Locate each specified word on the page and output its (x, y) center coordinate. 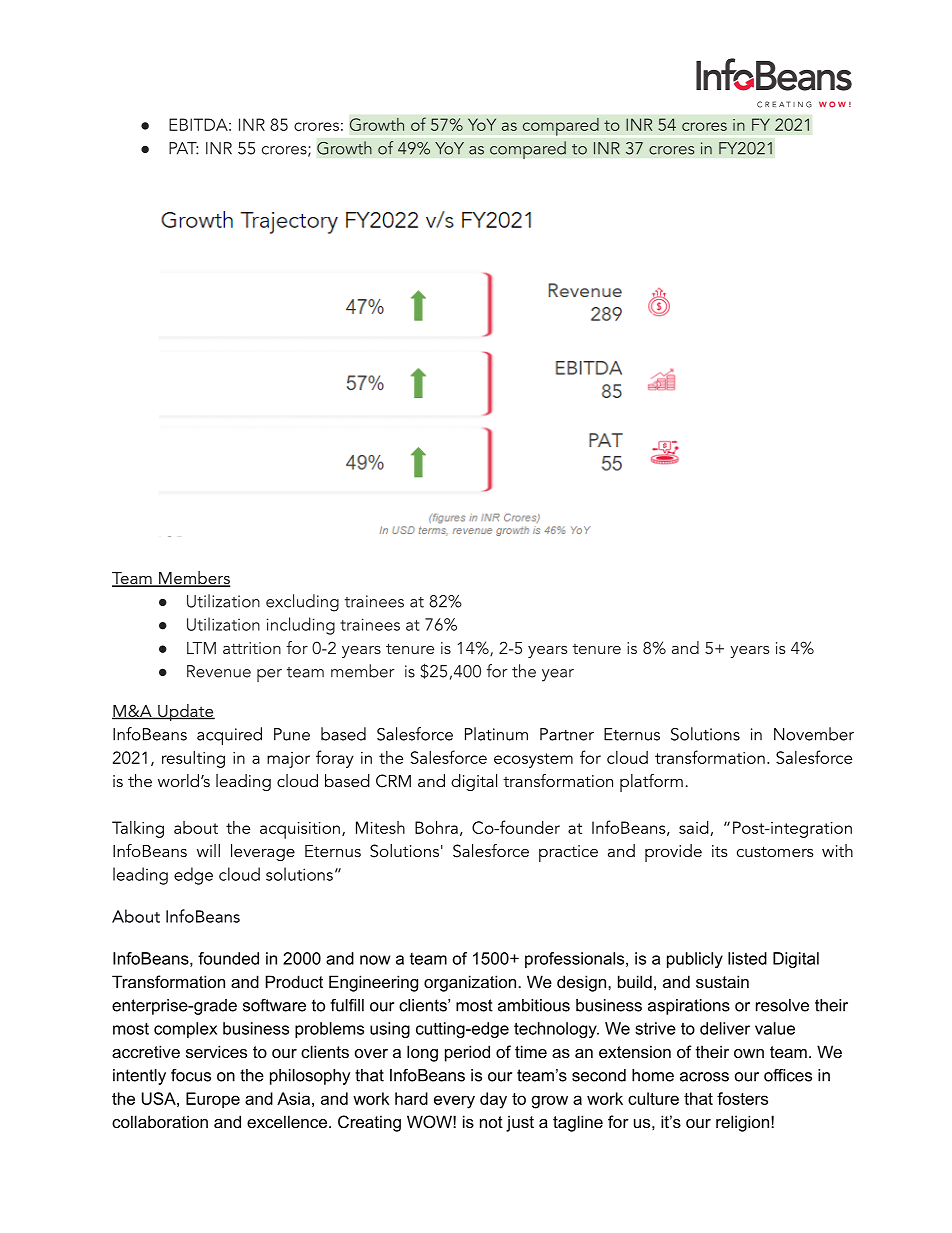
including (301, 626)
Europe (213, 1100)
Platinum (496, 734)
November (814, 734)
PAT (184, 148)
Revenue (219, 671)
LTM (201, 648)
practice (568, 853)
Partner (567, 734)
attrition (252, 648)
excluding (302, 603)
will (208, 850)
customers (775, 851)
